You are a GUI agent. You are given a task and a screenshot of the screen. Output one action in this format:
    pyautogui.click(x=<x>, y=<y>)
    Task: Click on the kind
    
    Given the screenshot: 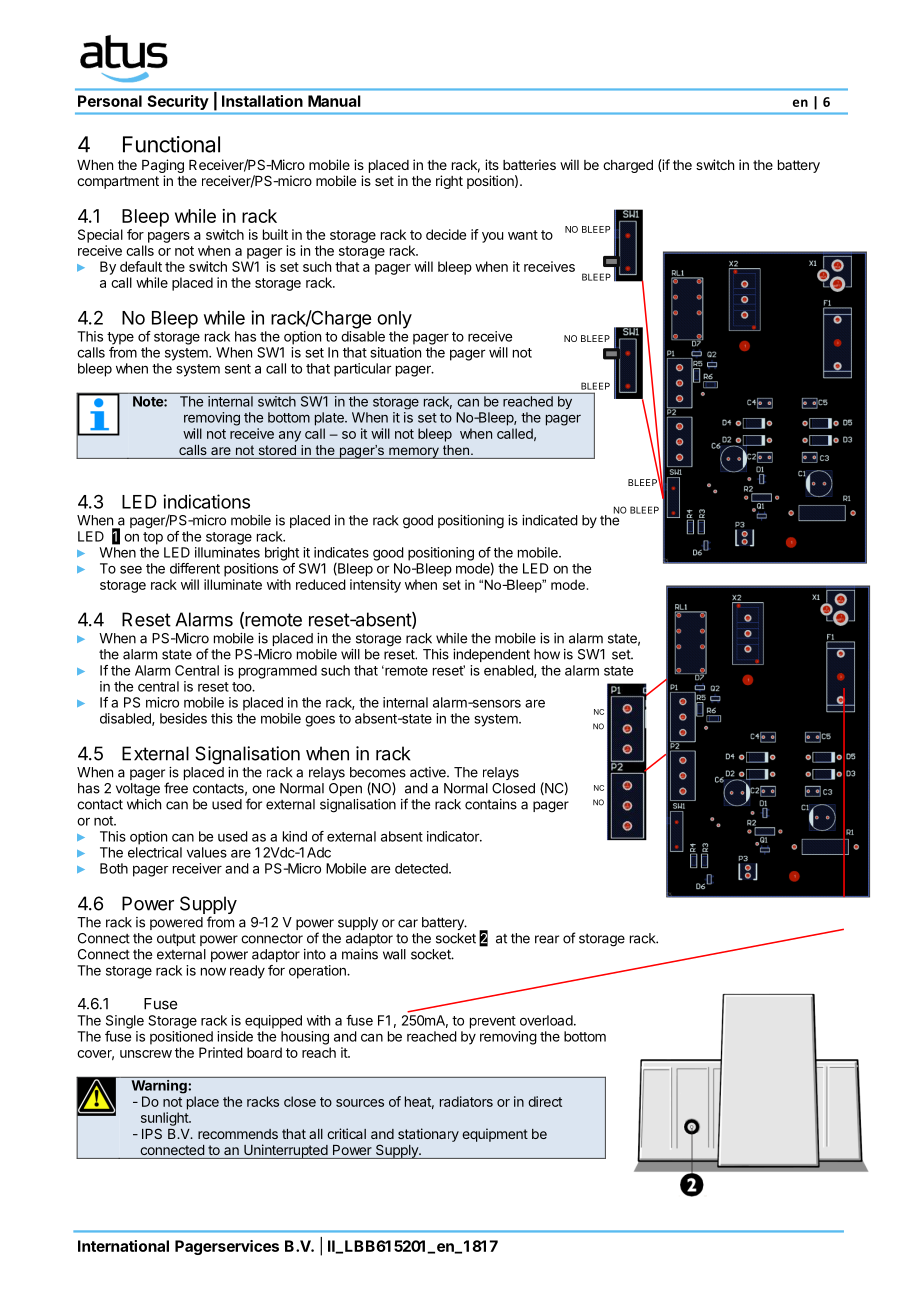 What is the action you would take?
    pyautogui.click(x=295, y=836)
